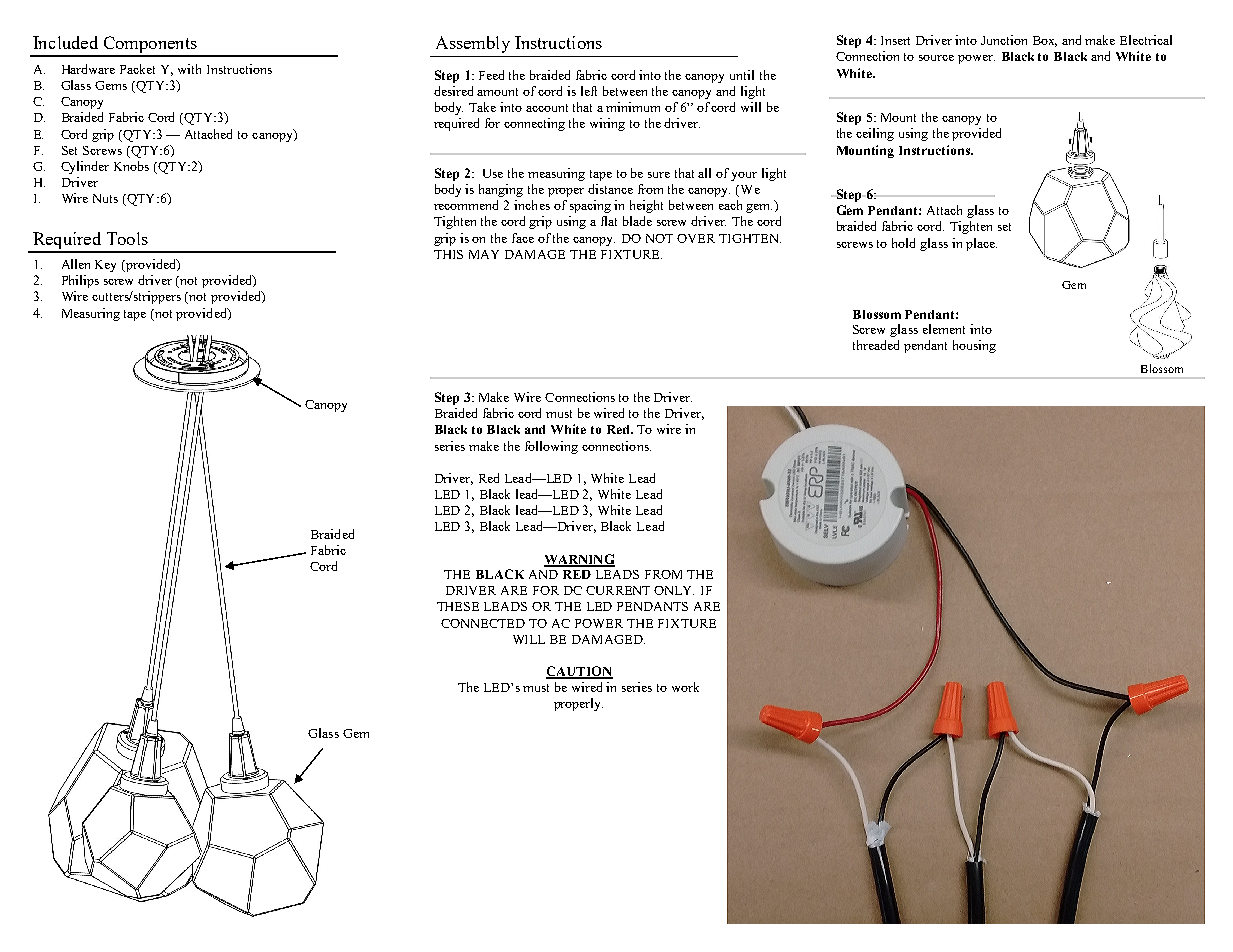  What do you see at coordinates (105, 198) in the image?
I see `Nuts` at bounding box center [105, 198].
